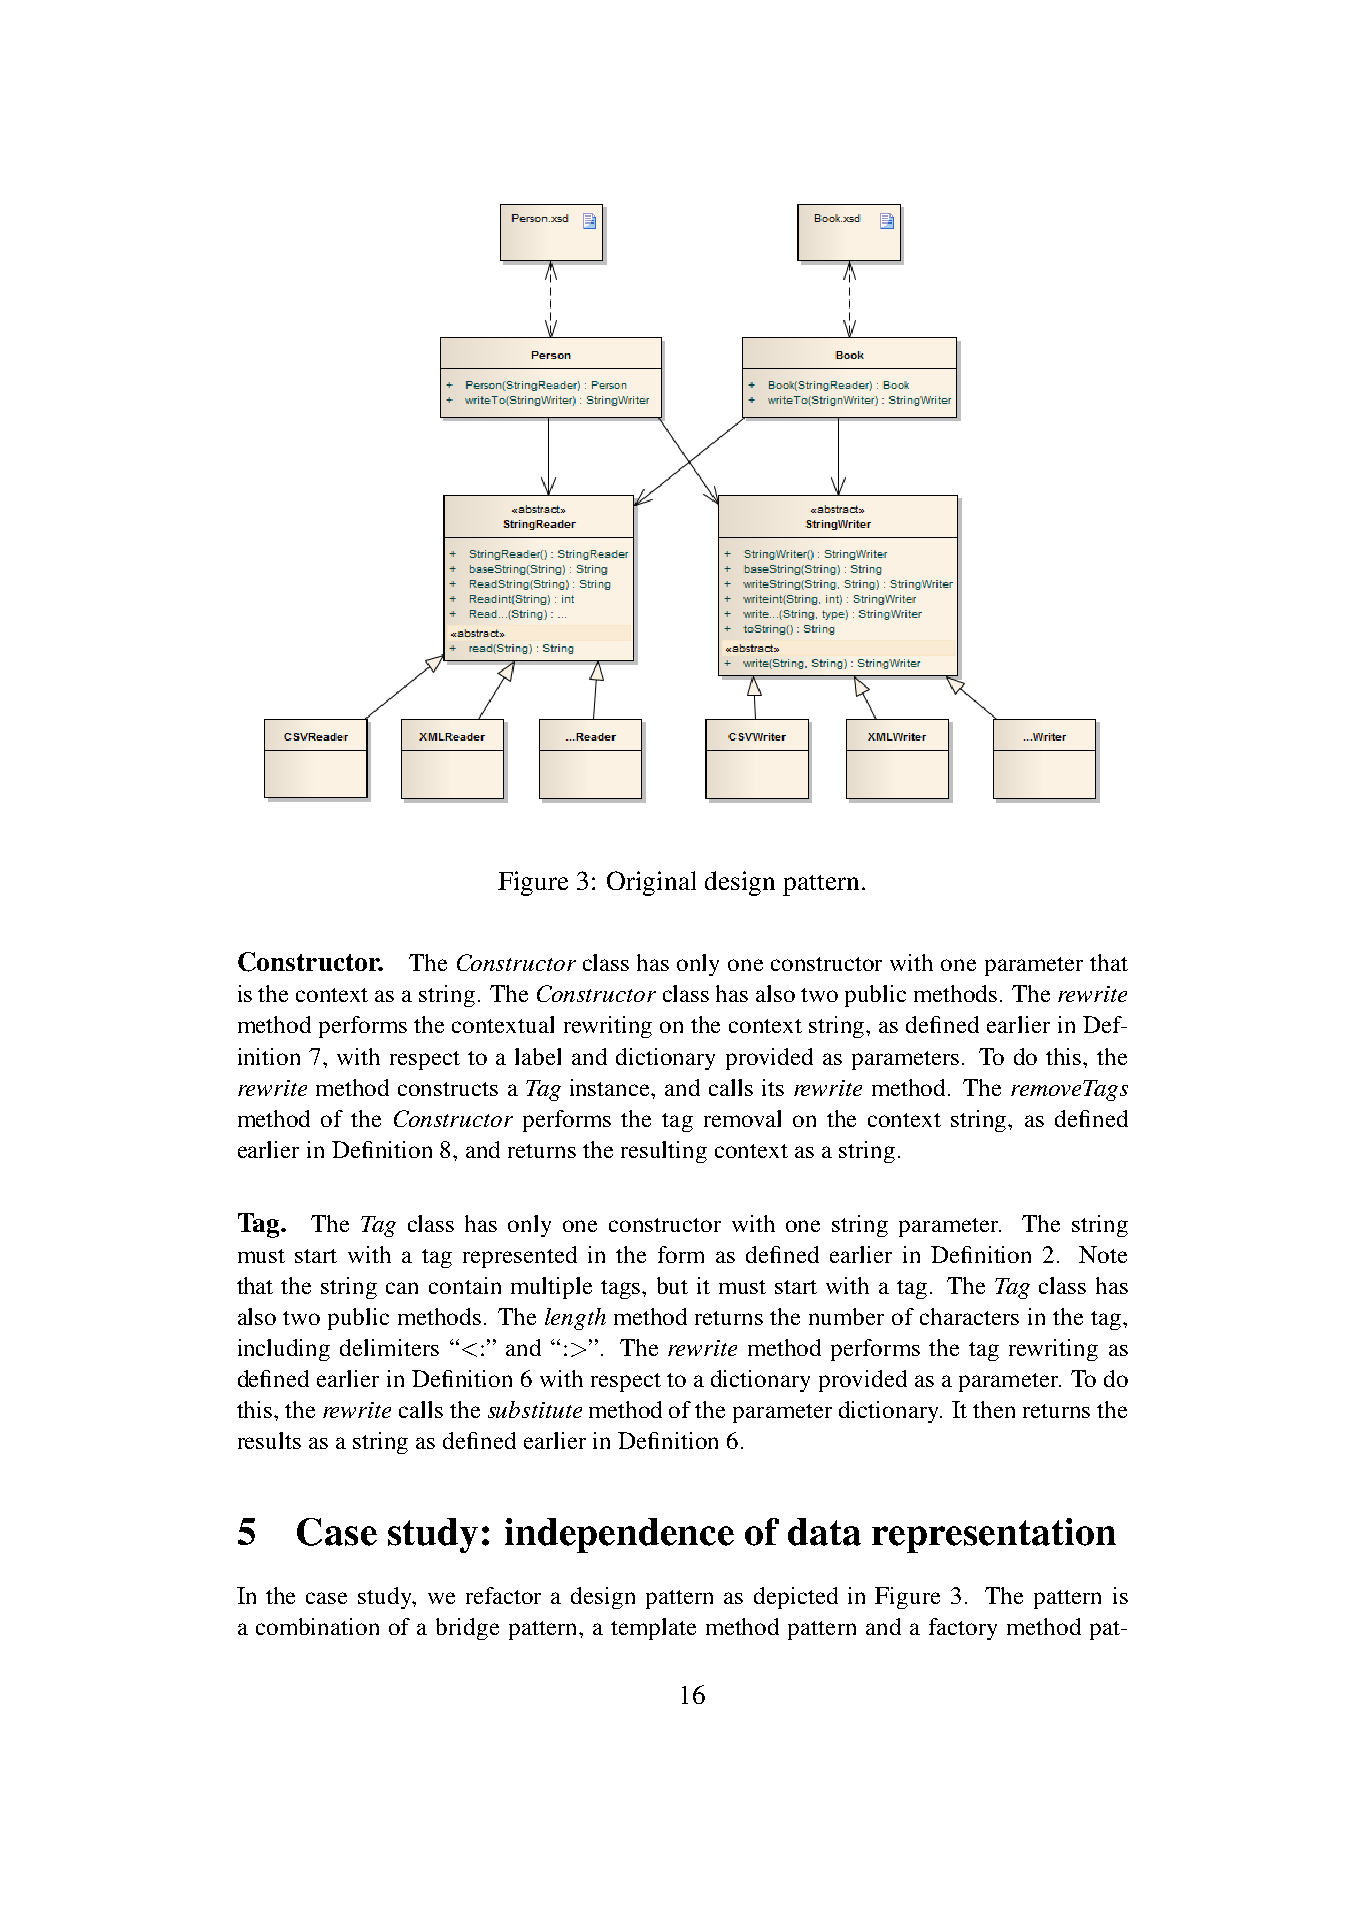  What do you see at coordinates (269, 1440) in the screenshot?
I see `results` at bounding box center [269, 1440].
